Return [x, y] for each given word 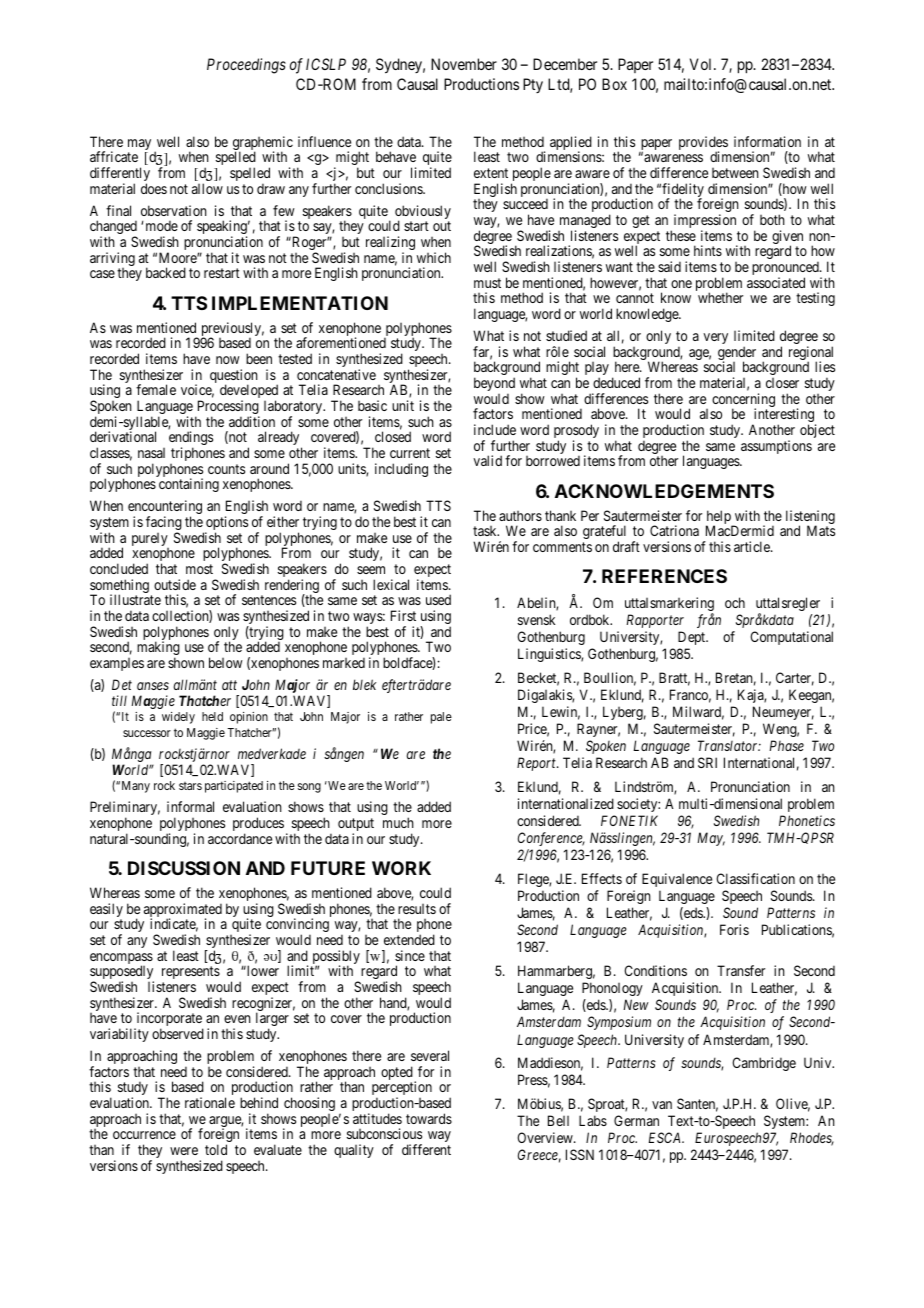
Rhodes [812, 1139]
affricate [114, 156]
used [438, 599]
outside [175, 584]
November [464, 64]
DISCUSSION [184, 868]
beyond [494, 385]
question [234, 377]
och [735, 602]
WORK [401, 868]
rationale [210, 1102]
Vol [702, 64]
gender [737, 354]
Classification [755, 878]
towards [429, 1118]
